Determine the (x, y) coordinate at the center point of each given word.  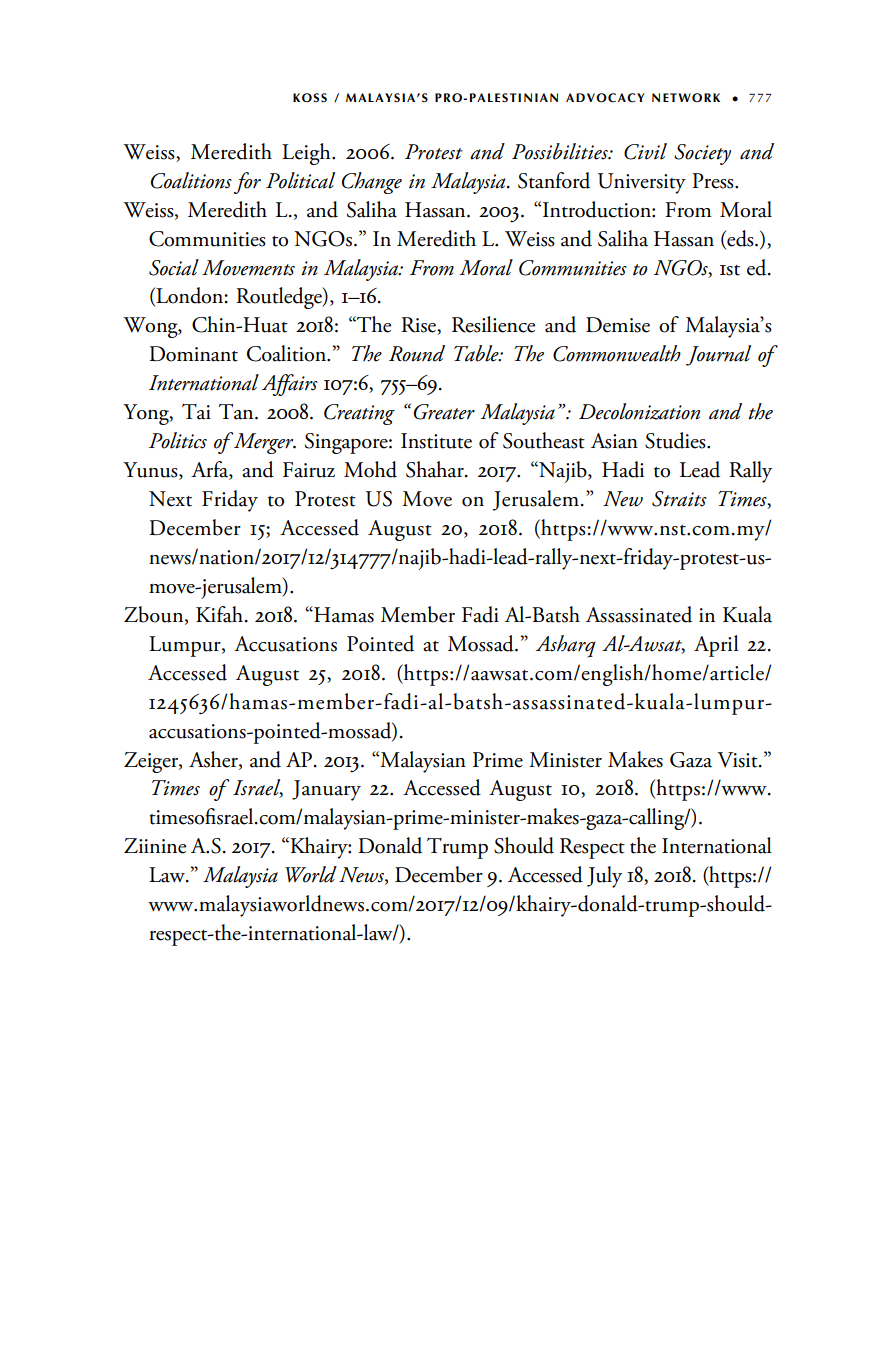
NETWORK (686, 98)
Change (372, 183)
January (326, 790)
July (604, 877)
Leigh (307, 154)
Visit (738, 760)
